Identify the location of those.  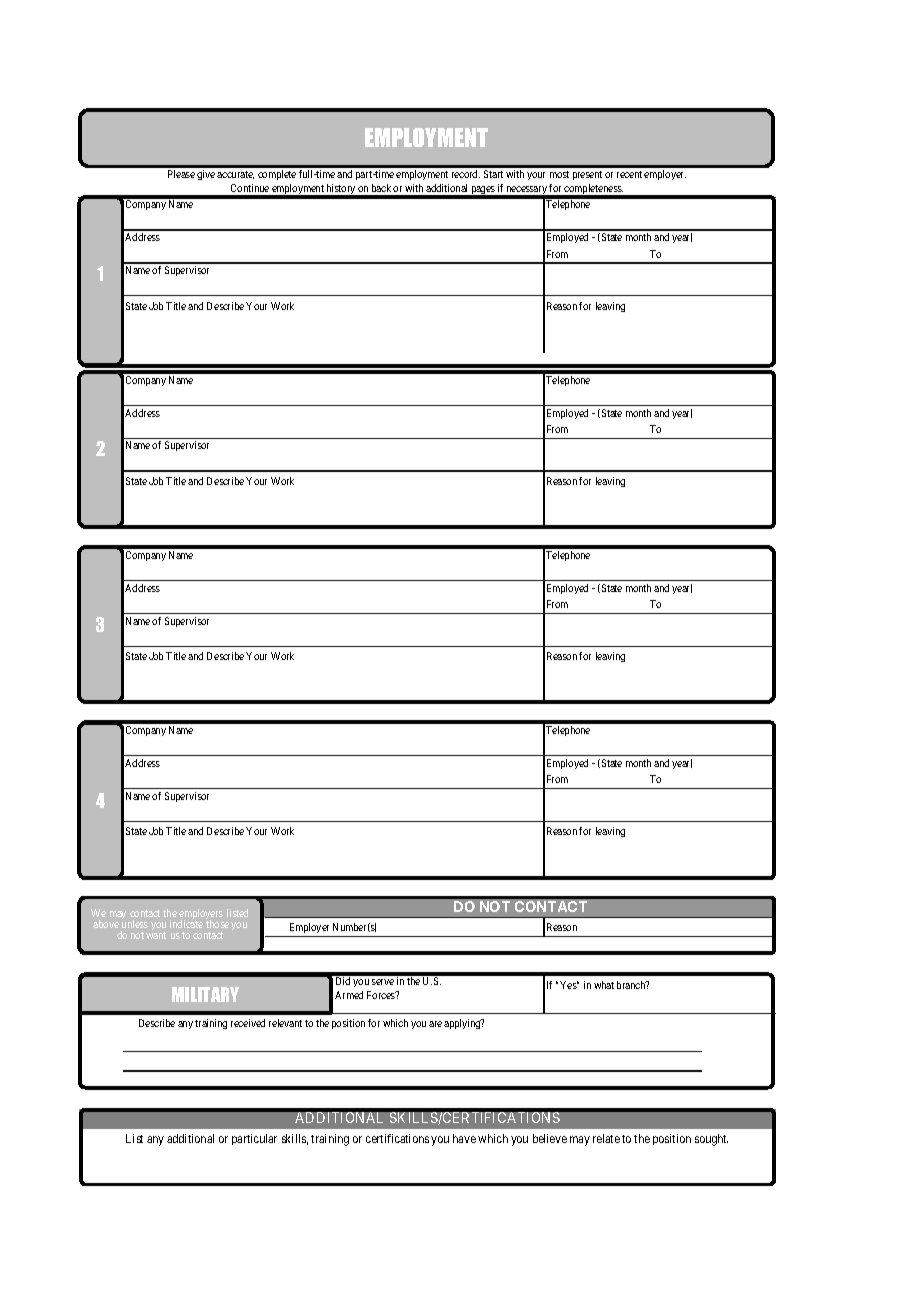
(217, 924).
